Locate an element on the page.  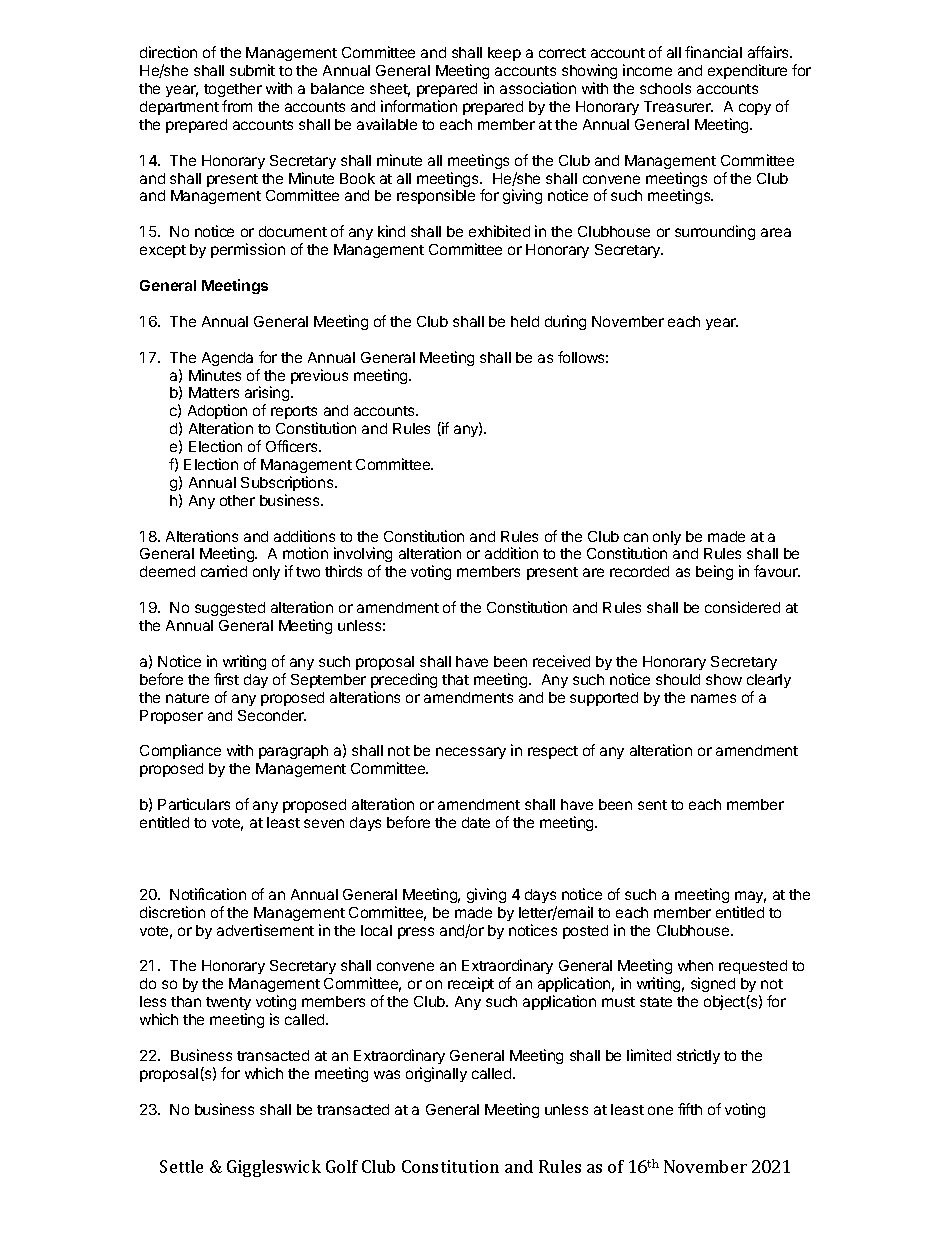
originally is located at coordinates (436, 1074).
